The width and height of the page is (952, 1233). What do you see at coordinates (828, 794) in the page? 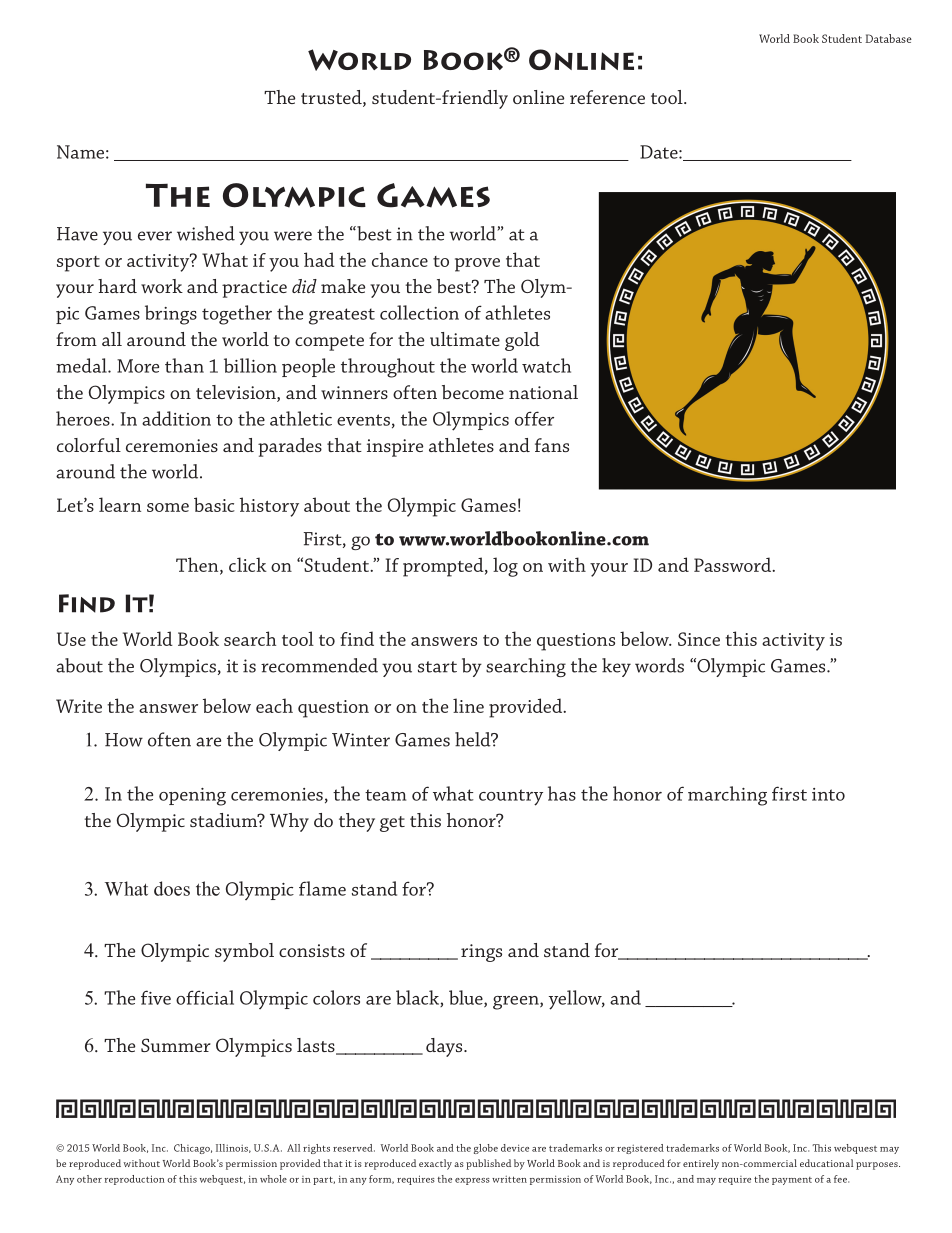
I see `into` at bounding box center [828, 794].
